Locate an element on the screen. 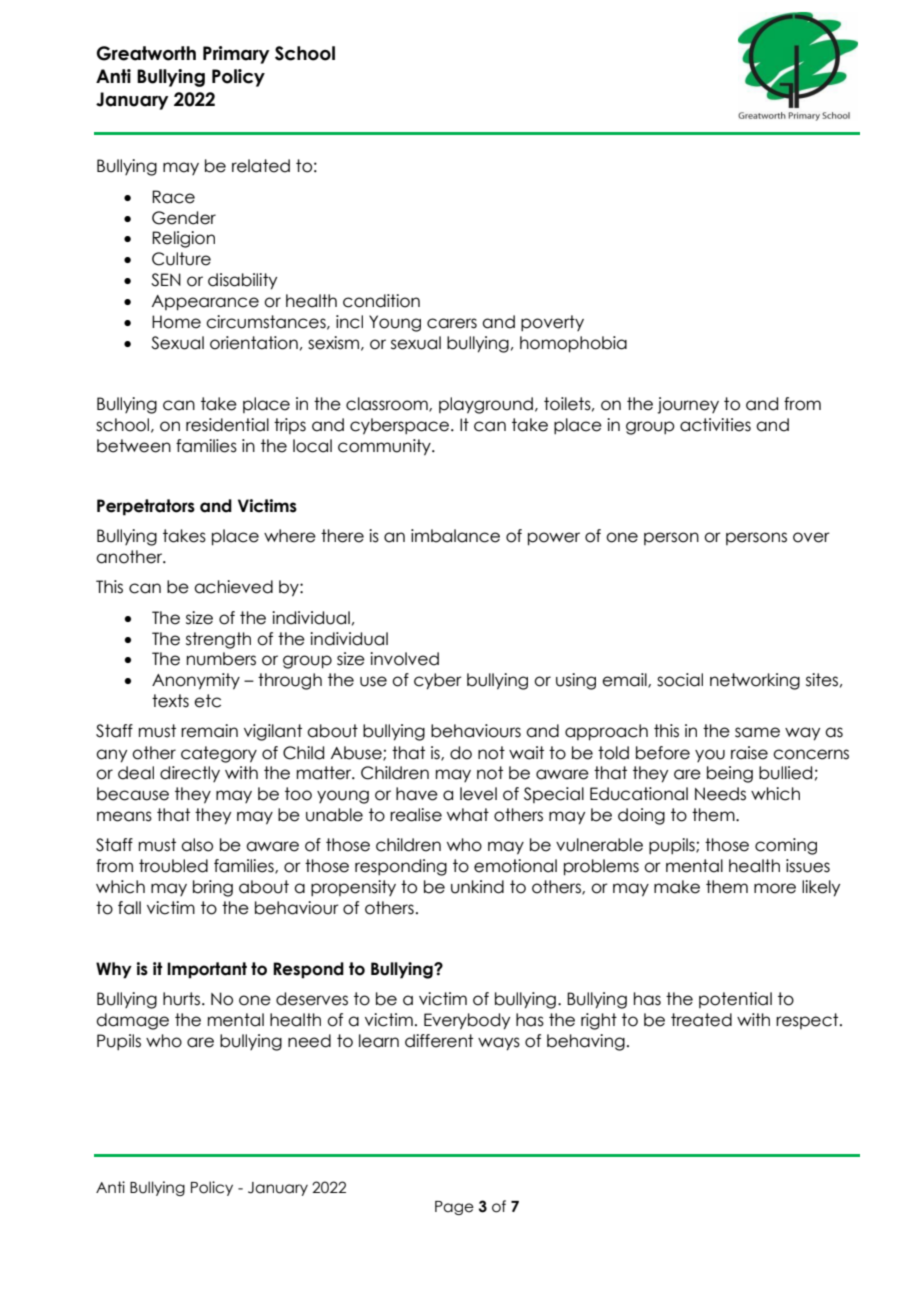  Page is located at coordinates (454, 1208).
